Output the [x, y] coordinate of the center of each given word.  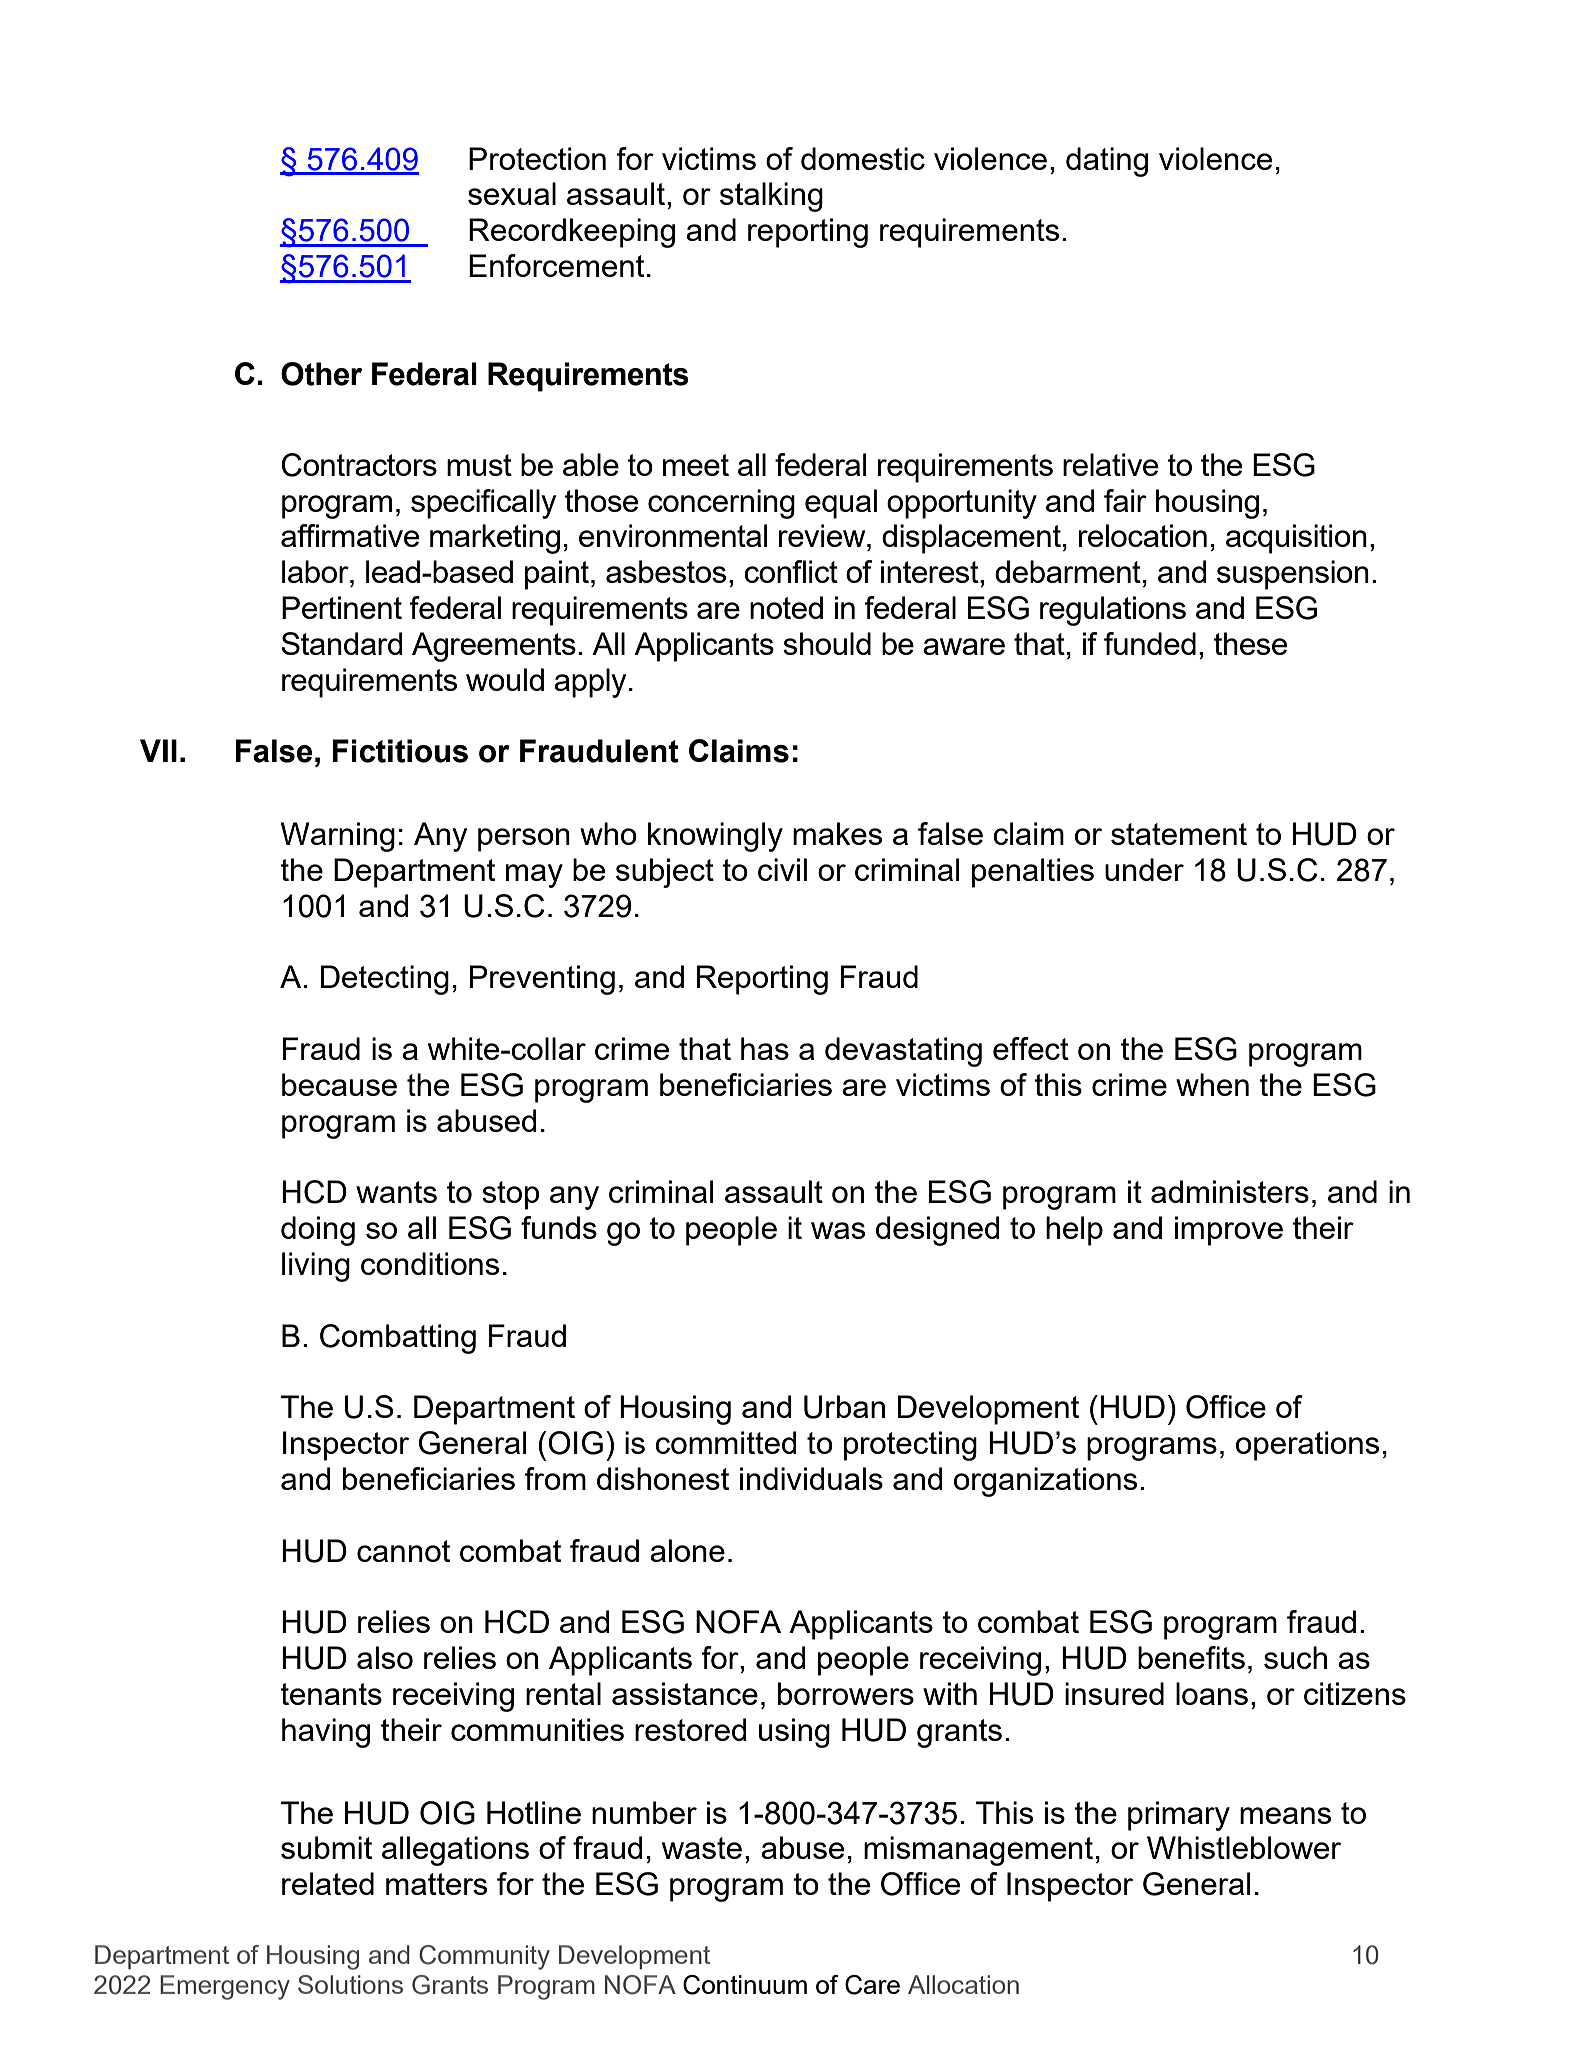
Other [321, 374]
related [328, 1883]
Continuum [745, 1985]
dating [1107, 162]
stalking [771, 197]
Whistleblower [1244, 1847]
